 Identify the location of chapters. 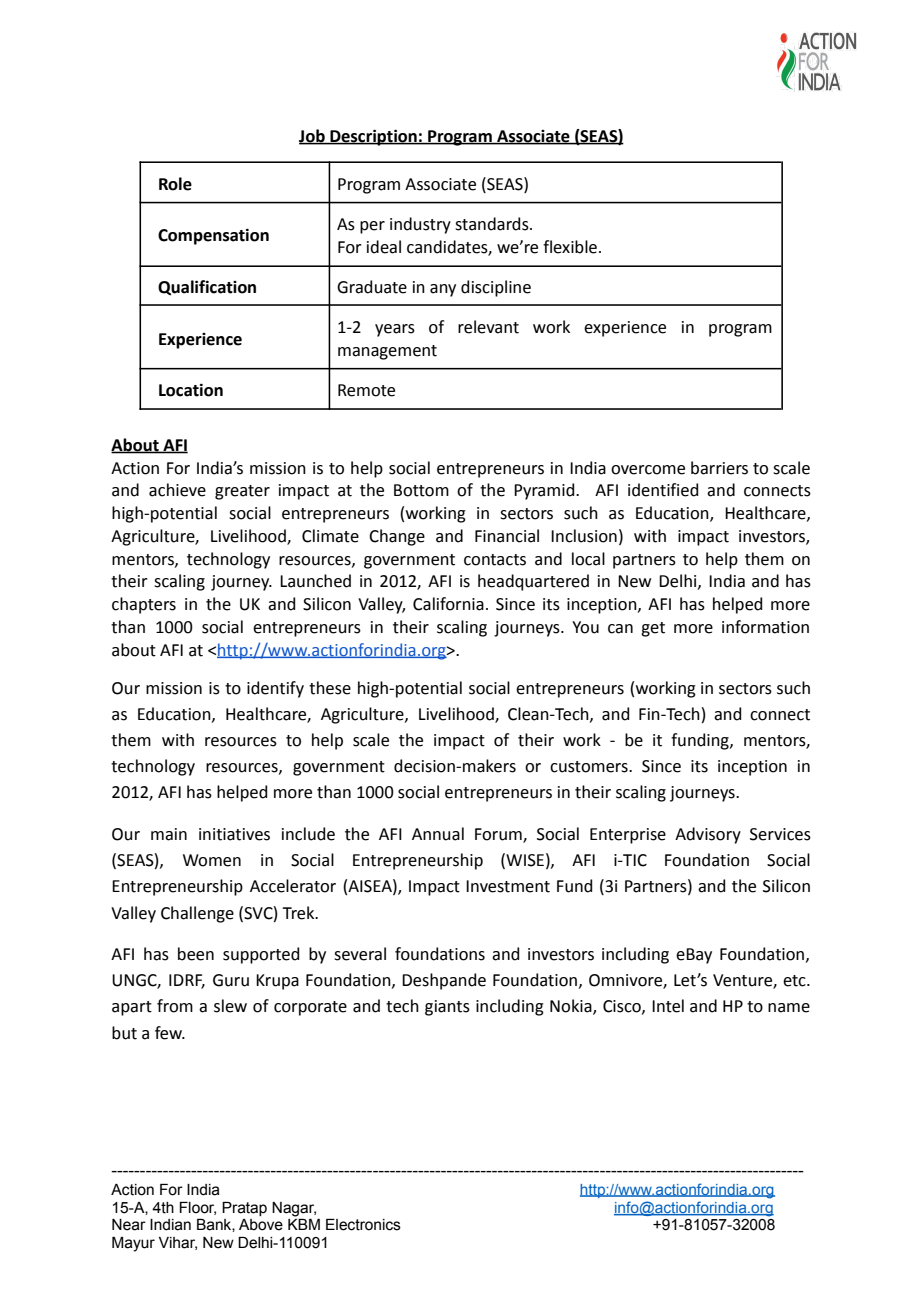
(144, 605).
